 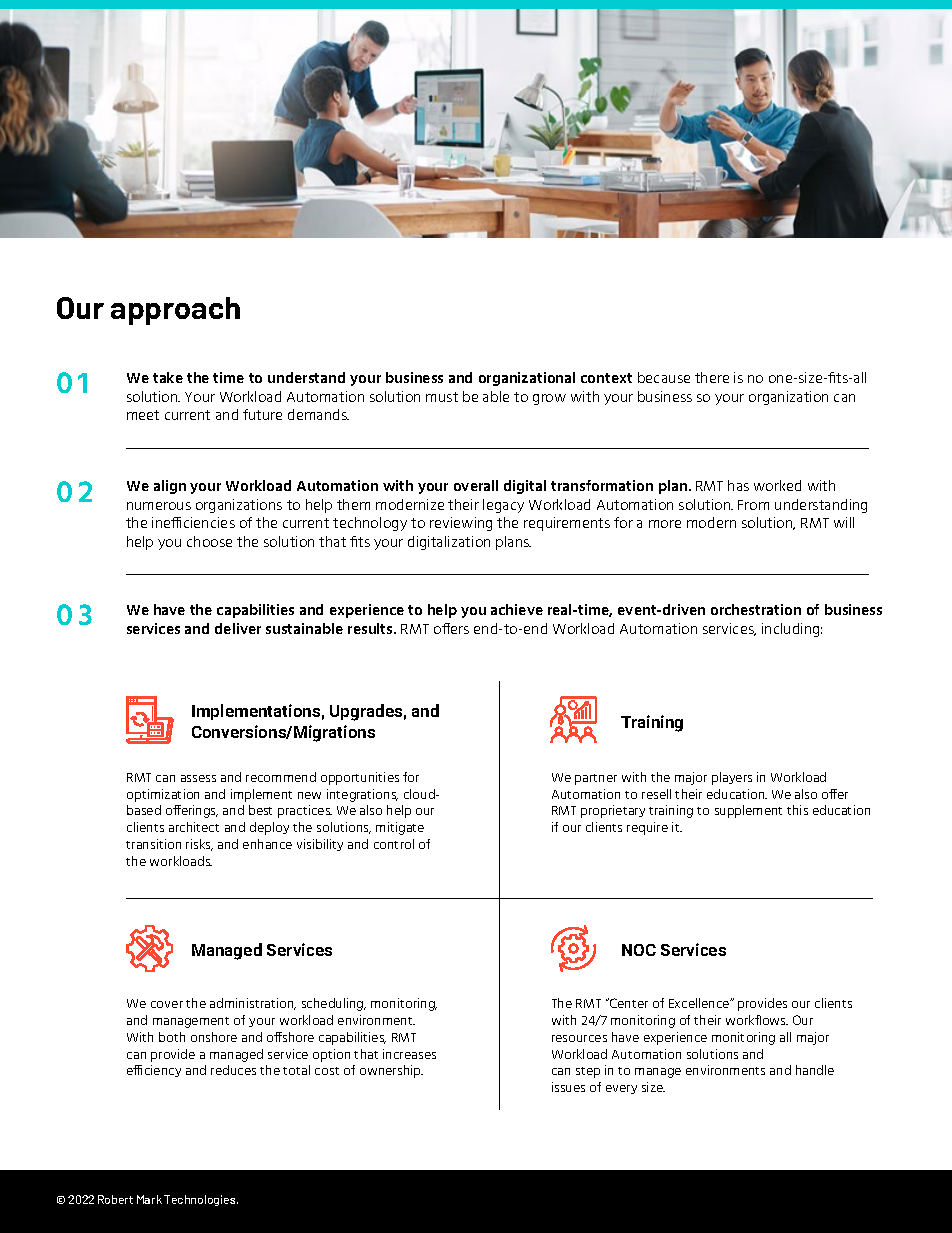 I want to click on handle, so click(x=815, y=1070).
